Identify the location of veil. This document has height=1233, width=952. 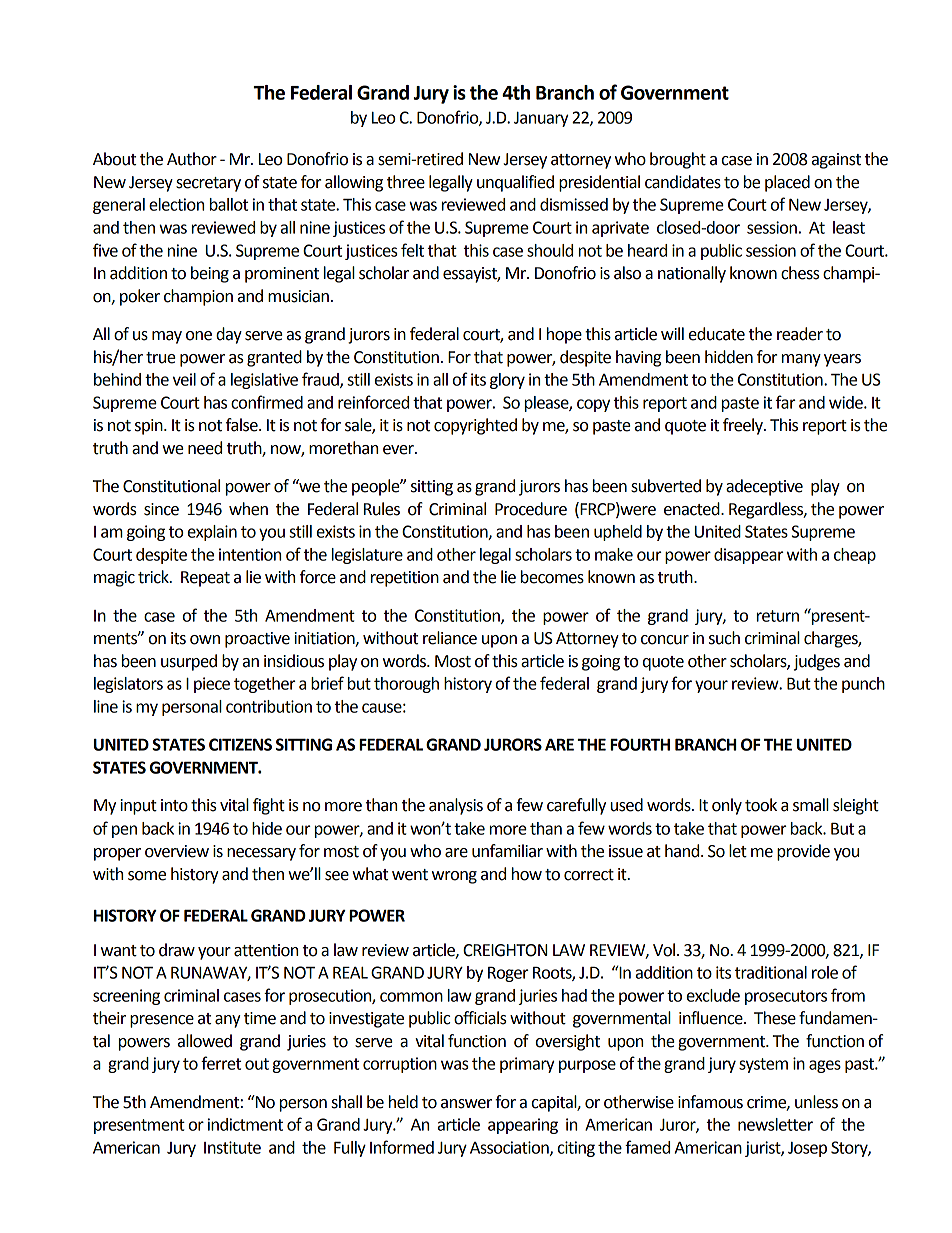
(184, 379).
